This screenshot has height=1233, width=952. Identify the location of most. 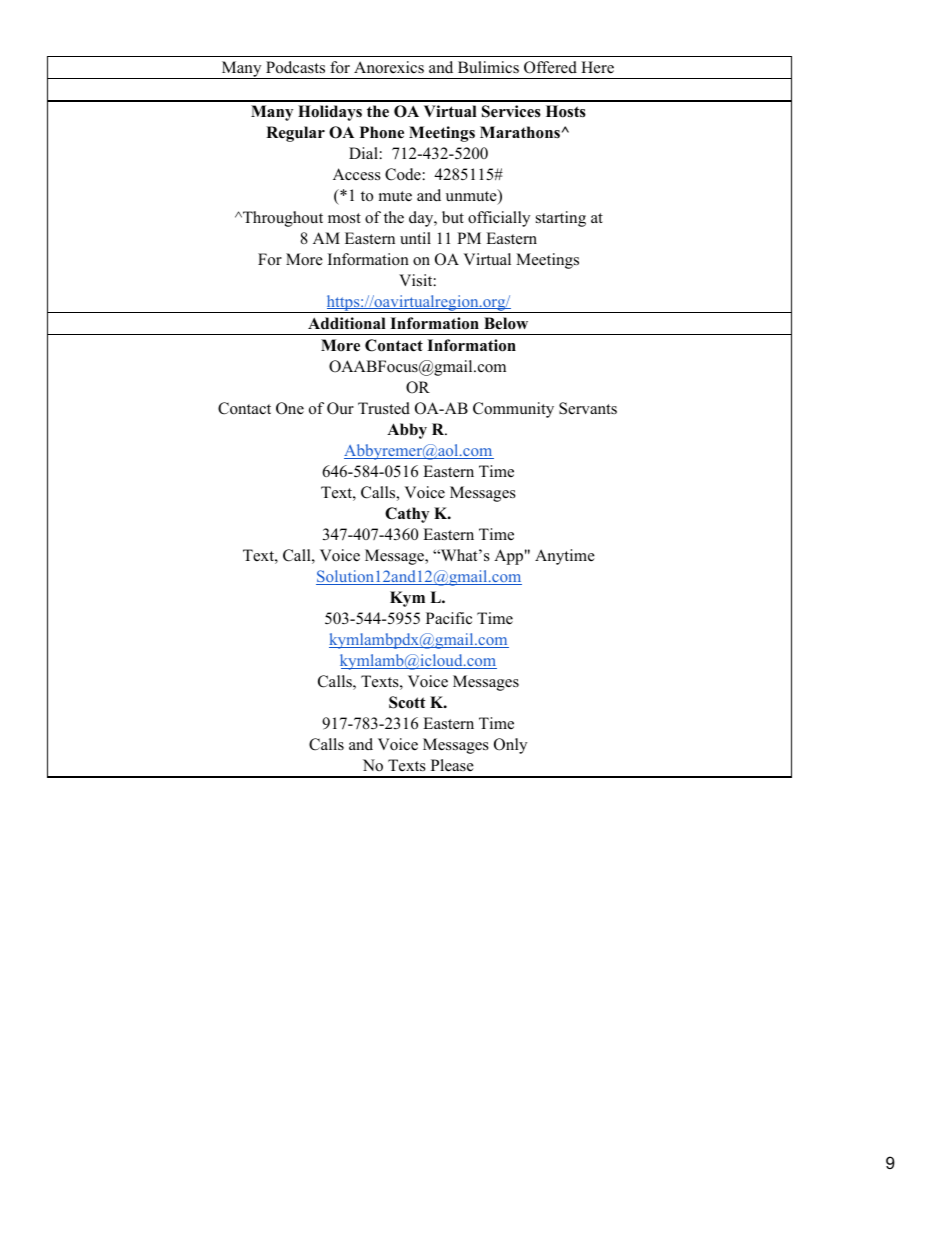
(344, 218).
